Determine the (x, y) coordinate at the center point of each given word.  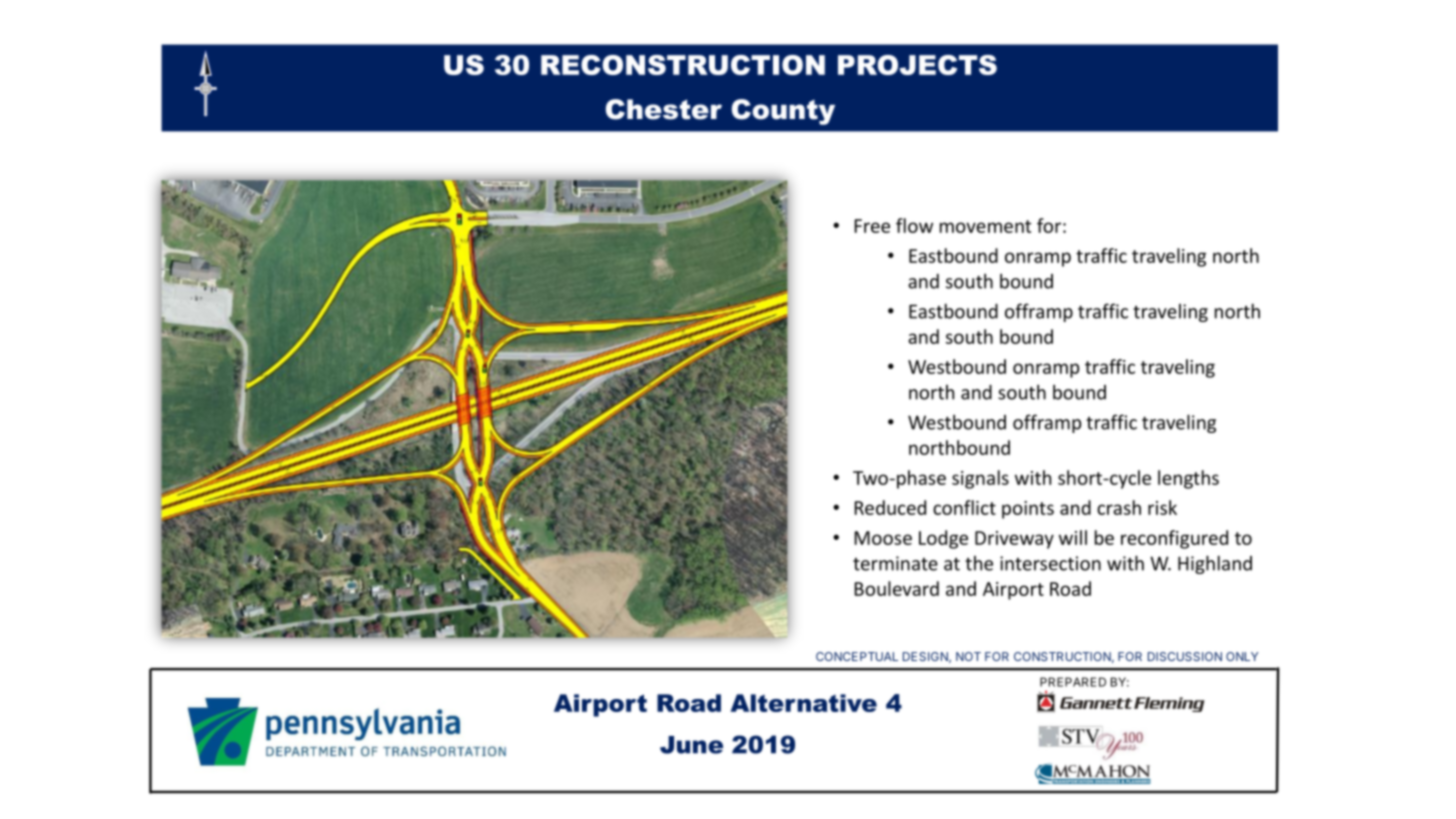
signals (980, 479)
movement (985, 226)
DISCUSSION (1185, 656)
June (691, 745)
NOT (968, 656)
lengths (1188, 479)
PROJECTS (917, 65)
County (783, 112)
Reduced (890, 507)
